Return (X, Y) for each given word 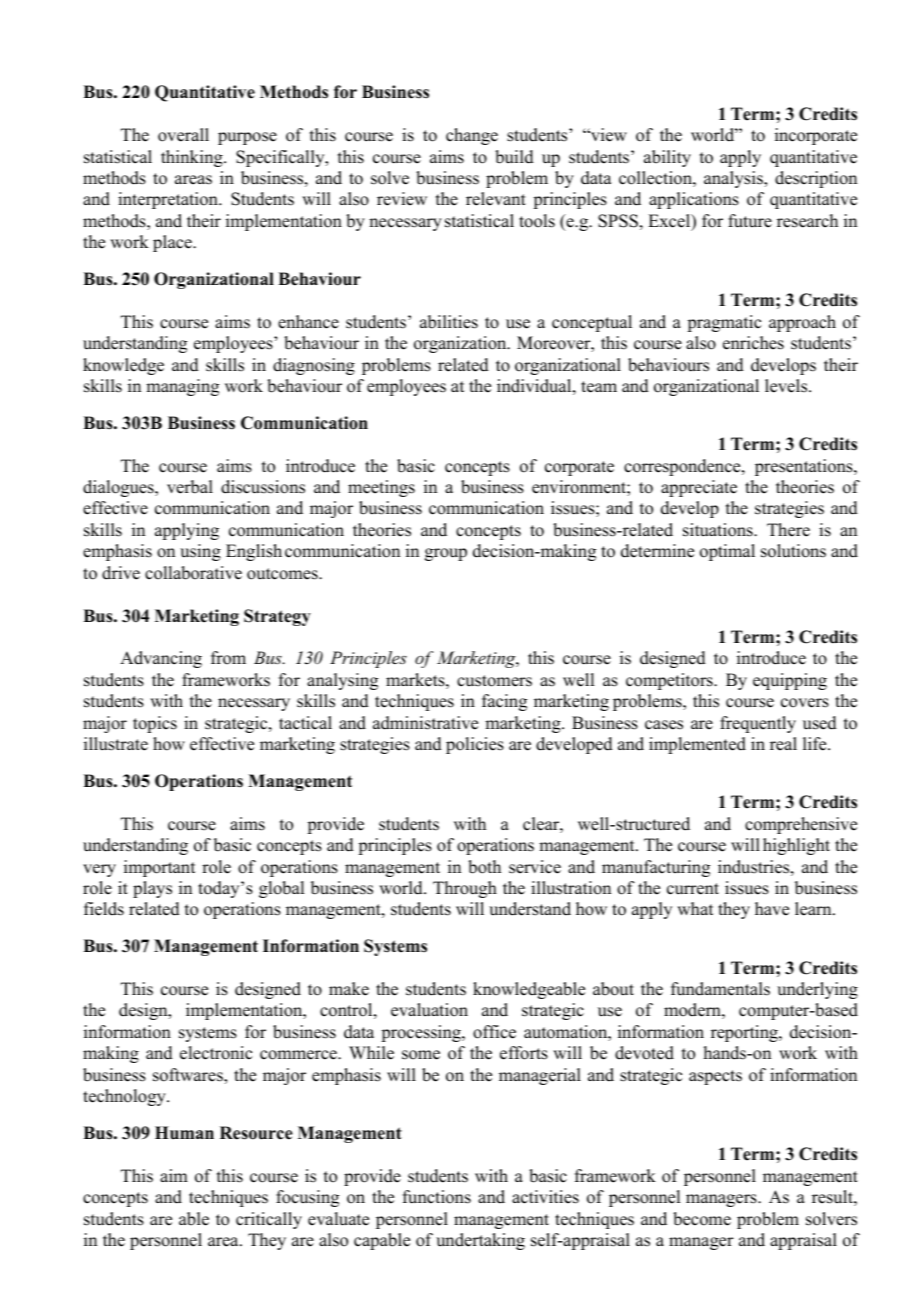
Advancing (161, 659)
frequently (758, 724)
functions (437, 1197)
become (702, 1219)
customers (494, 681)
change (472, 136)
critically (269, 1220)
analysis (734, 179)
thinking (193, 158)
